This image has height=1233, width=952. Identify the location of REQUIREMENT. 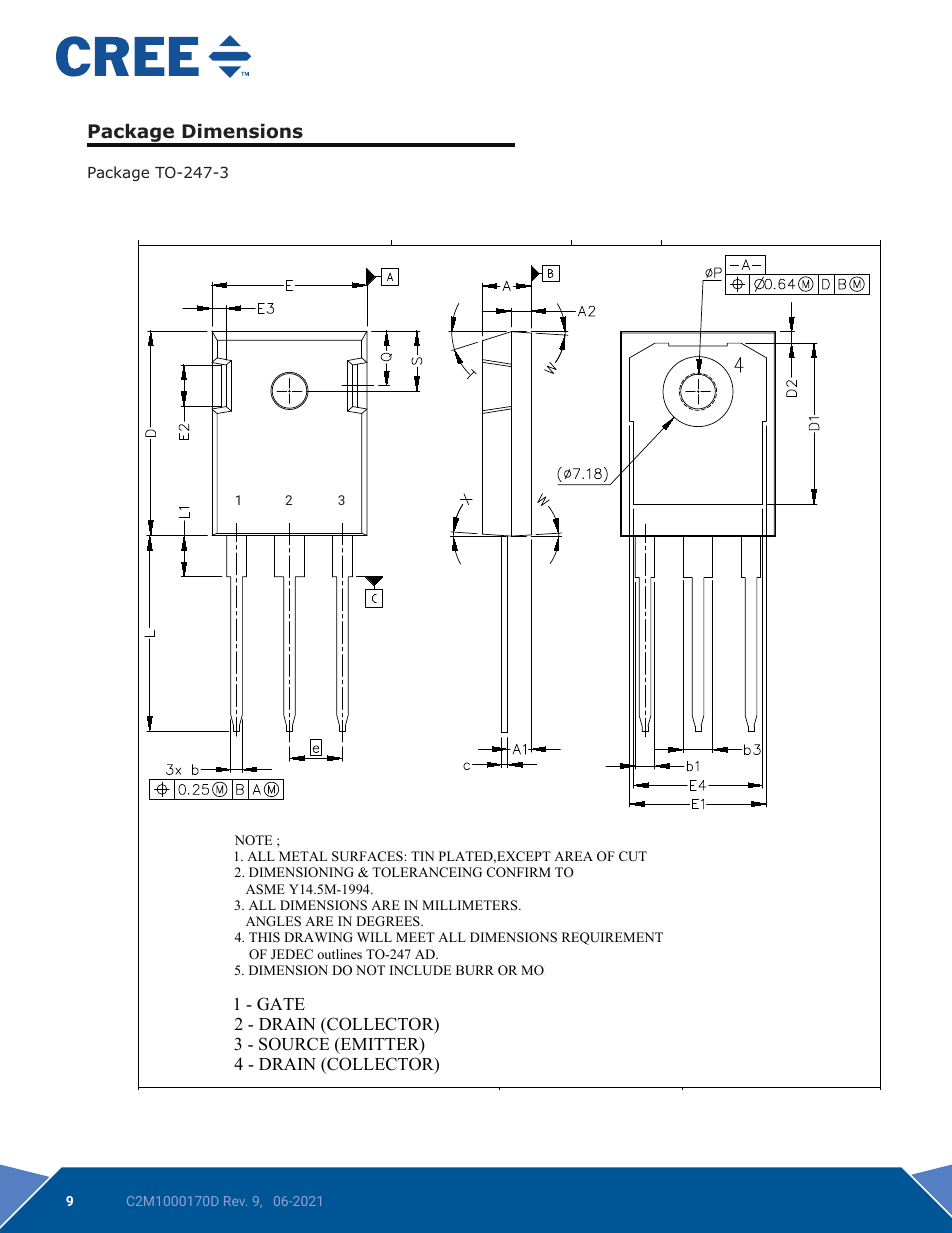
(612, 938).
